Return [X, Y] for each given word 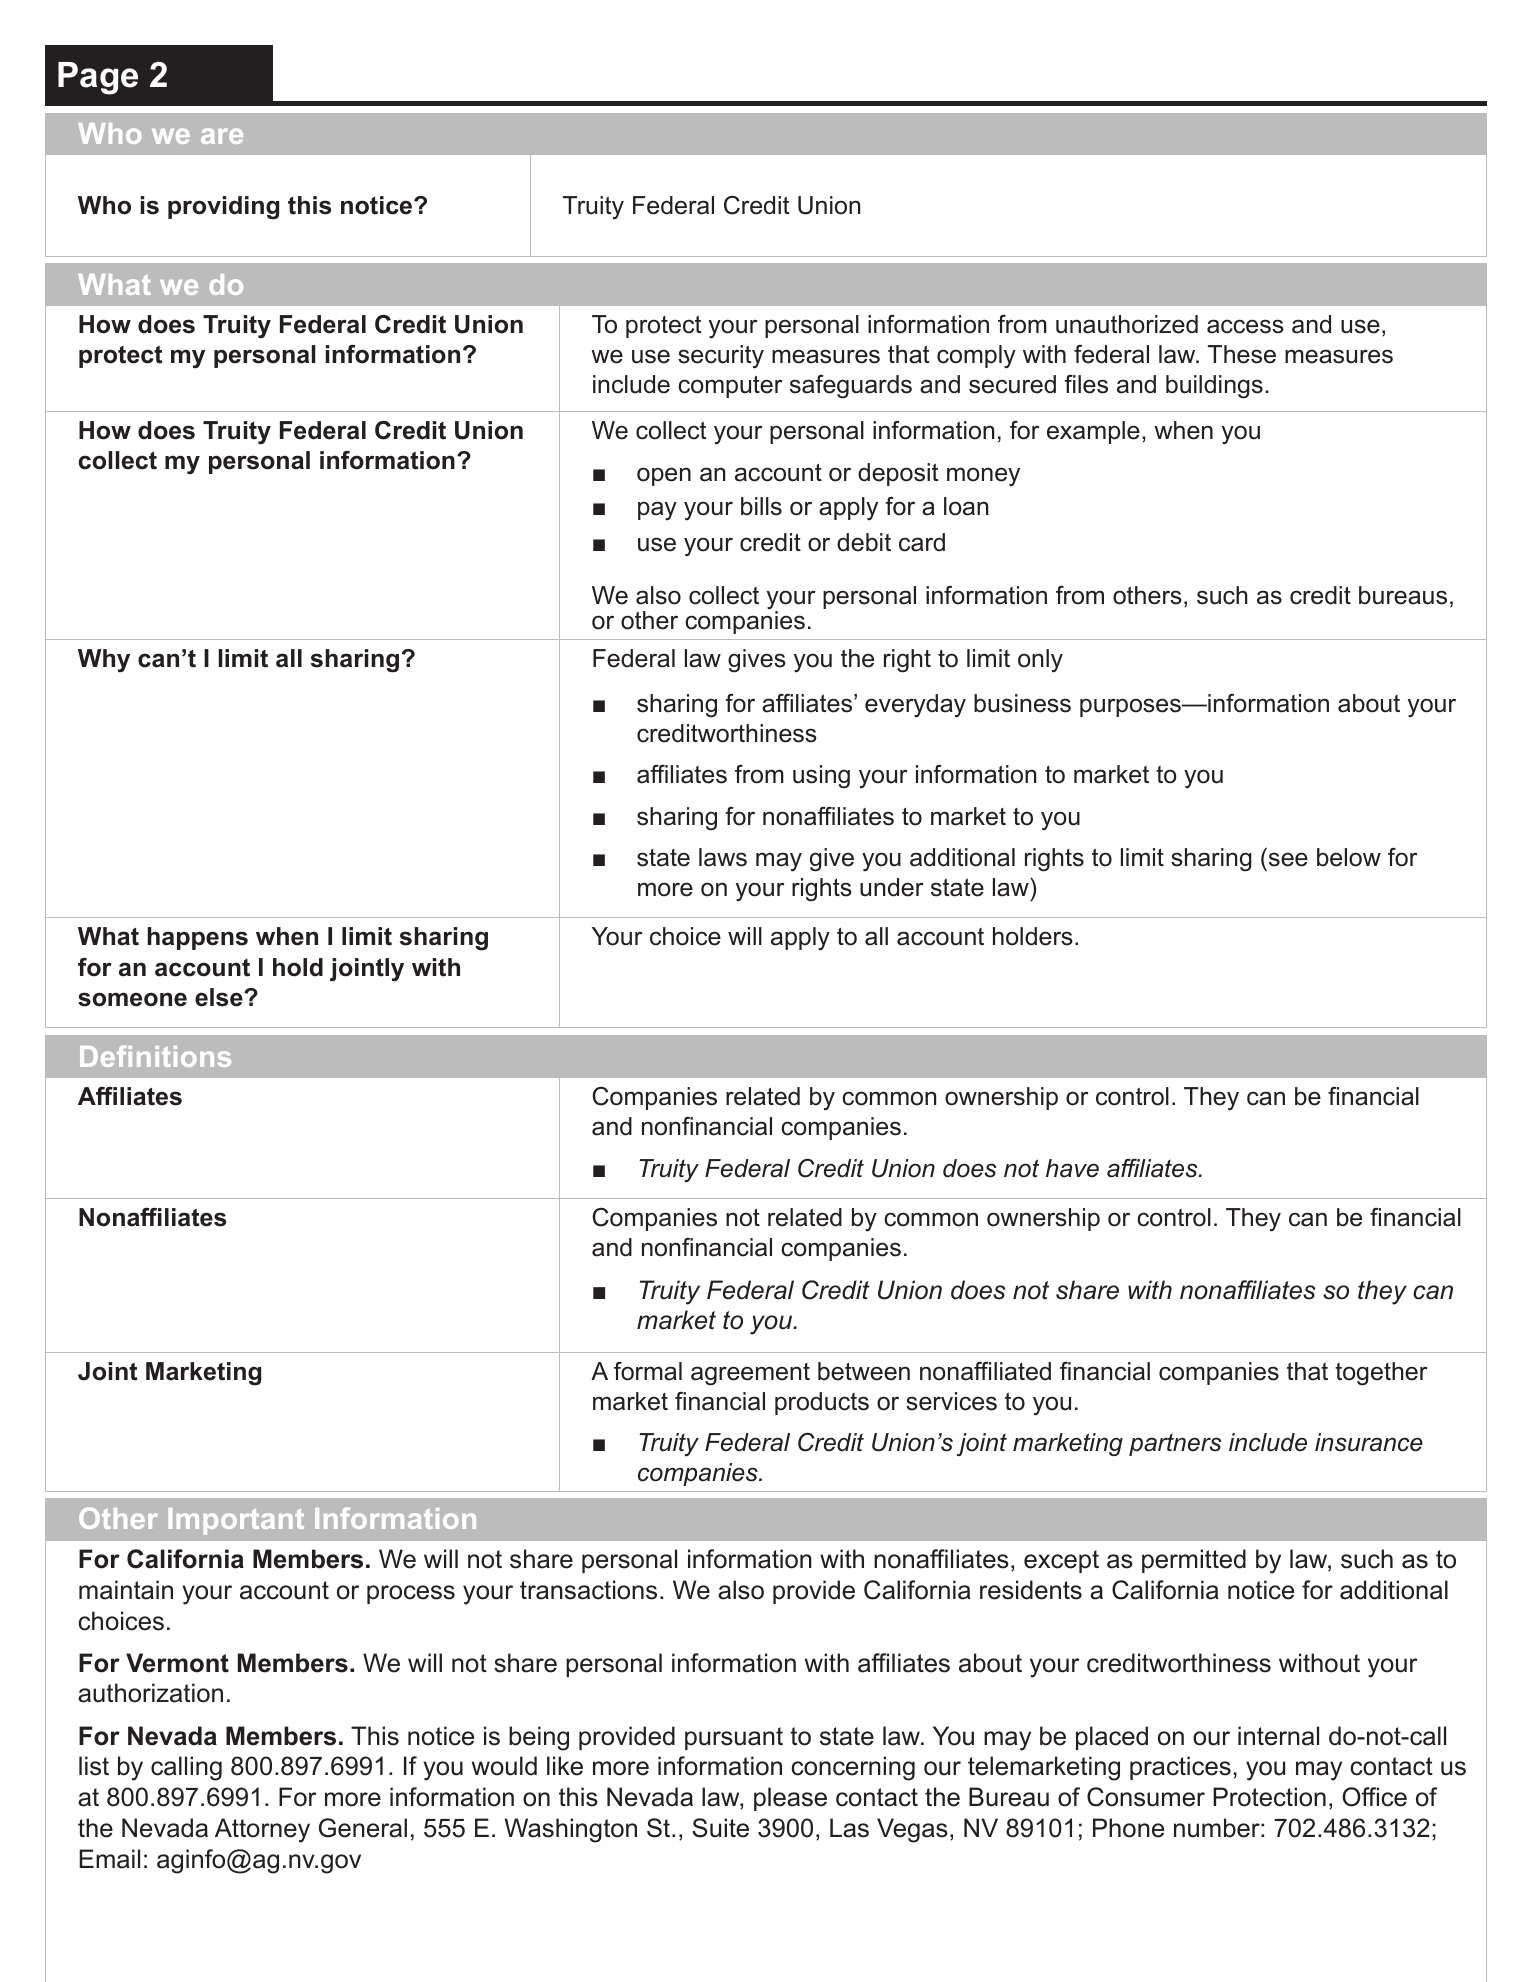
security [721, 357]
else [220, 997]
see [1288, 859]
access [1245, 326]
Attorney [262, 1830]
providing [223, 208]
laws [723, 857]
